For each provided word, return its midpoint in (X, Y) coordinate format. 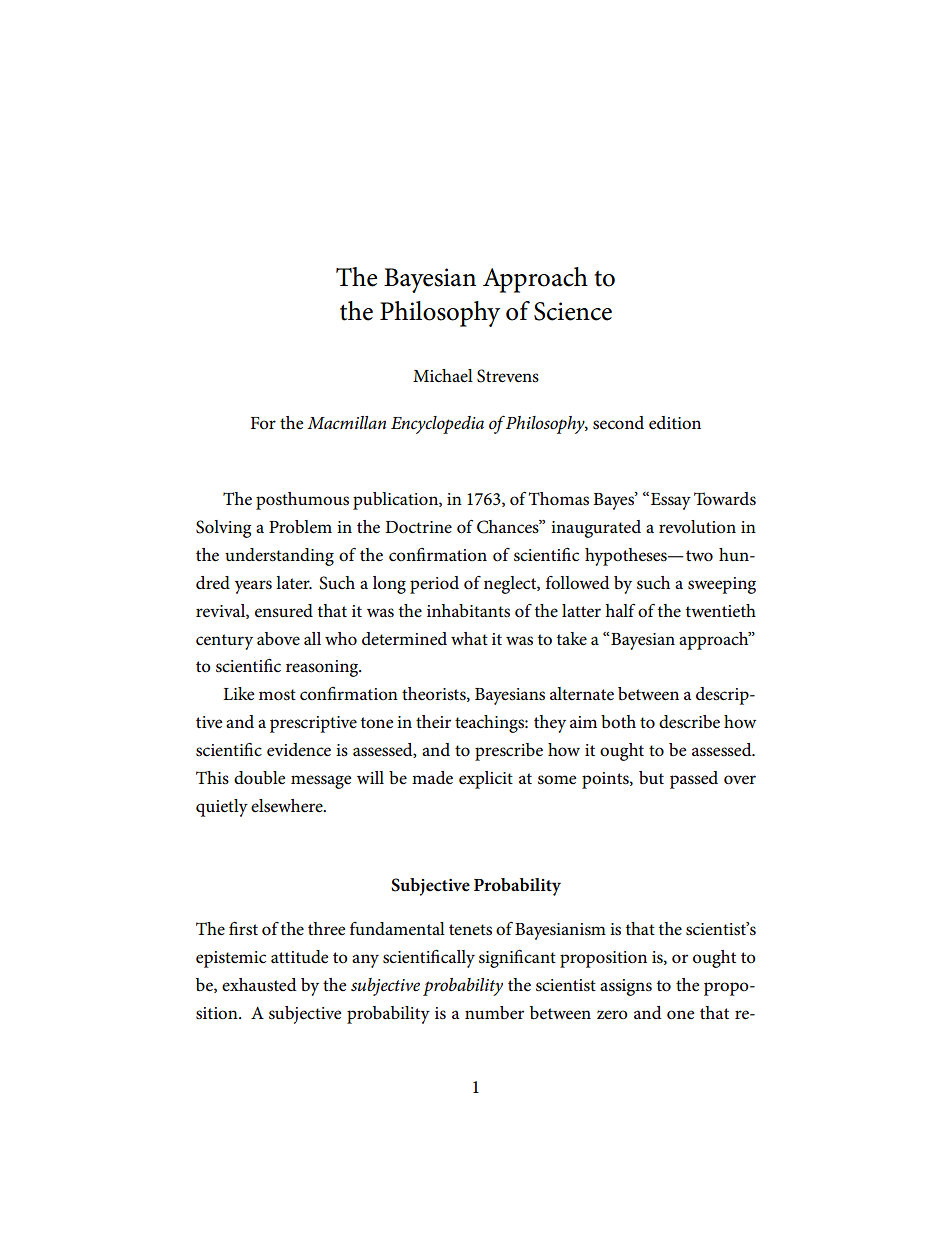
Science (573, 311)
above (278, 639)
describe (689, 722)
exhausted (259, 985)
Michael (443, 376)
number (494, 1012)
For (263, 423)
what (469, 638)
